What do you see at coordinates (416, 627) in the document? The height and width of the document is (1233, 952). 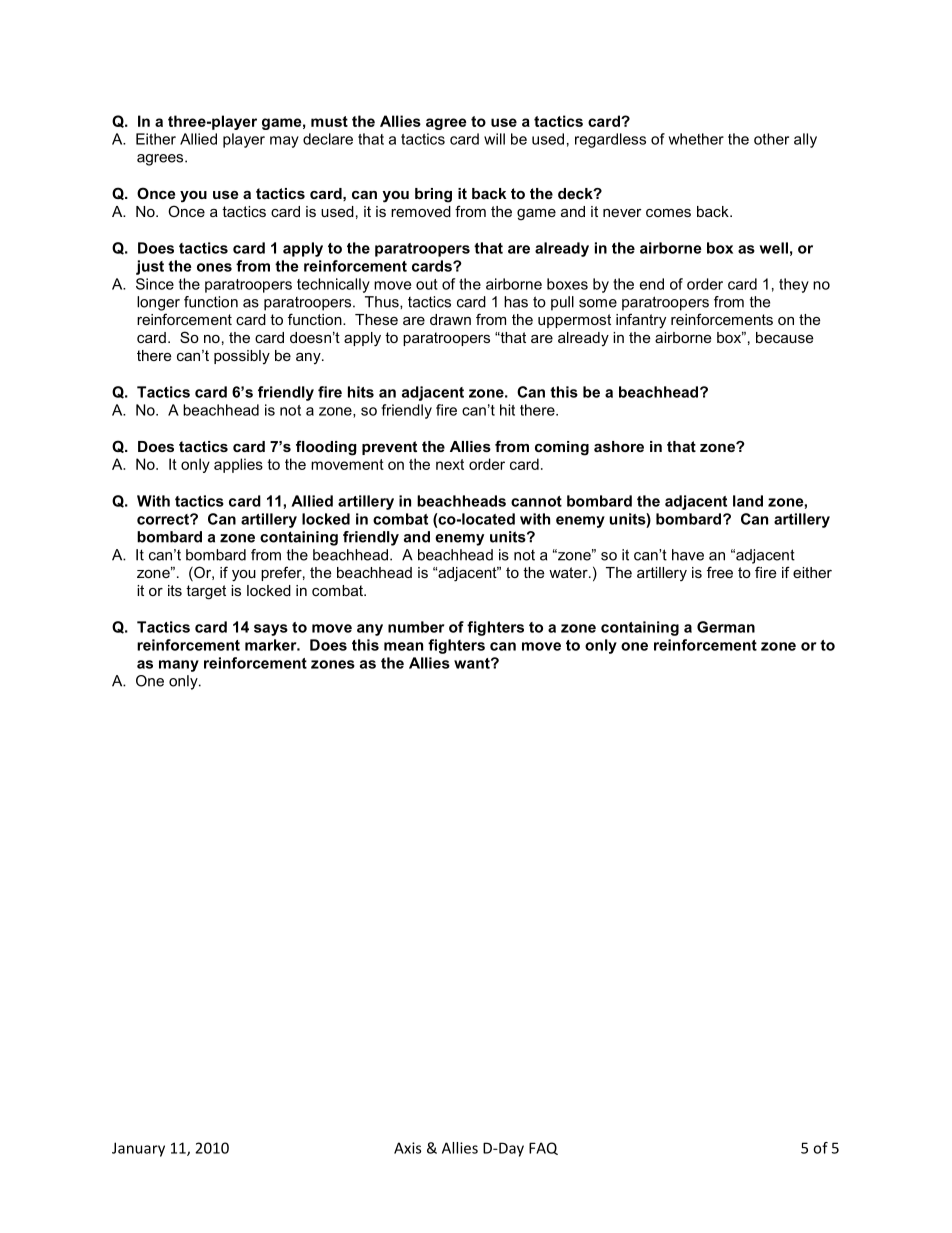 I see `number` at bounding box center [416, 627].
